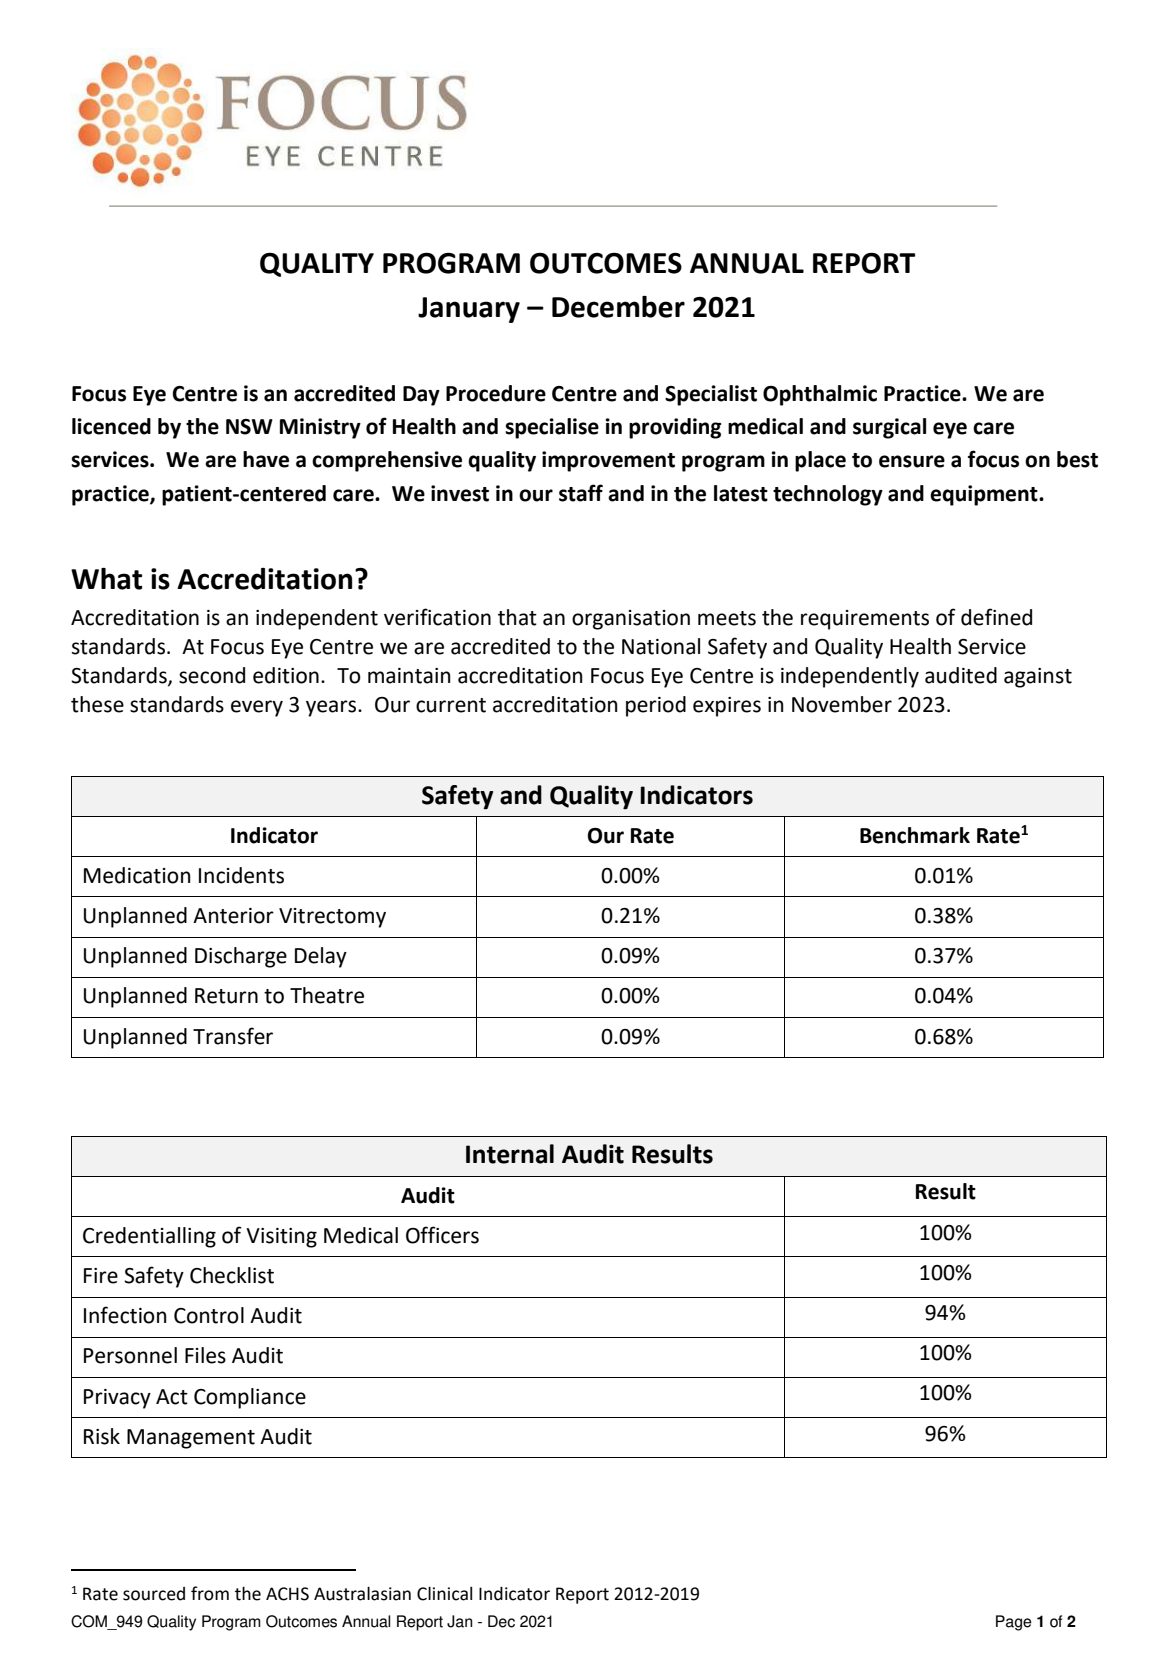 The width and height of the document is (1175, 1662). What do you see at coordinates (281, 1238) in the document?
I see `Visiting` at bounding box center [281, 1238].
